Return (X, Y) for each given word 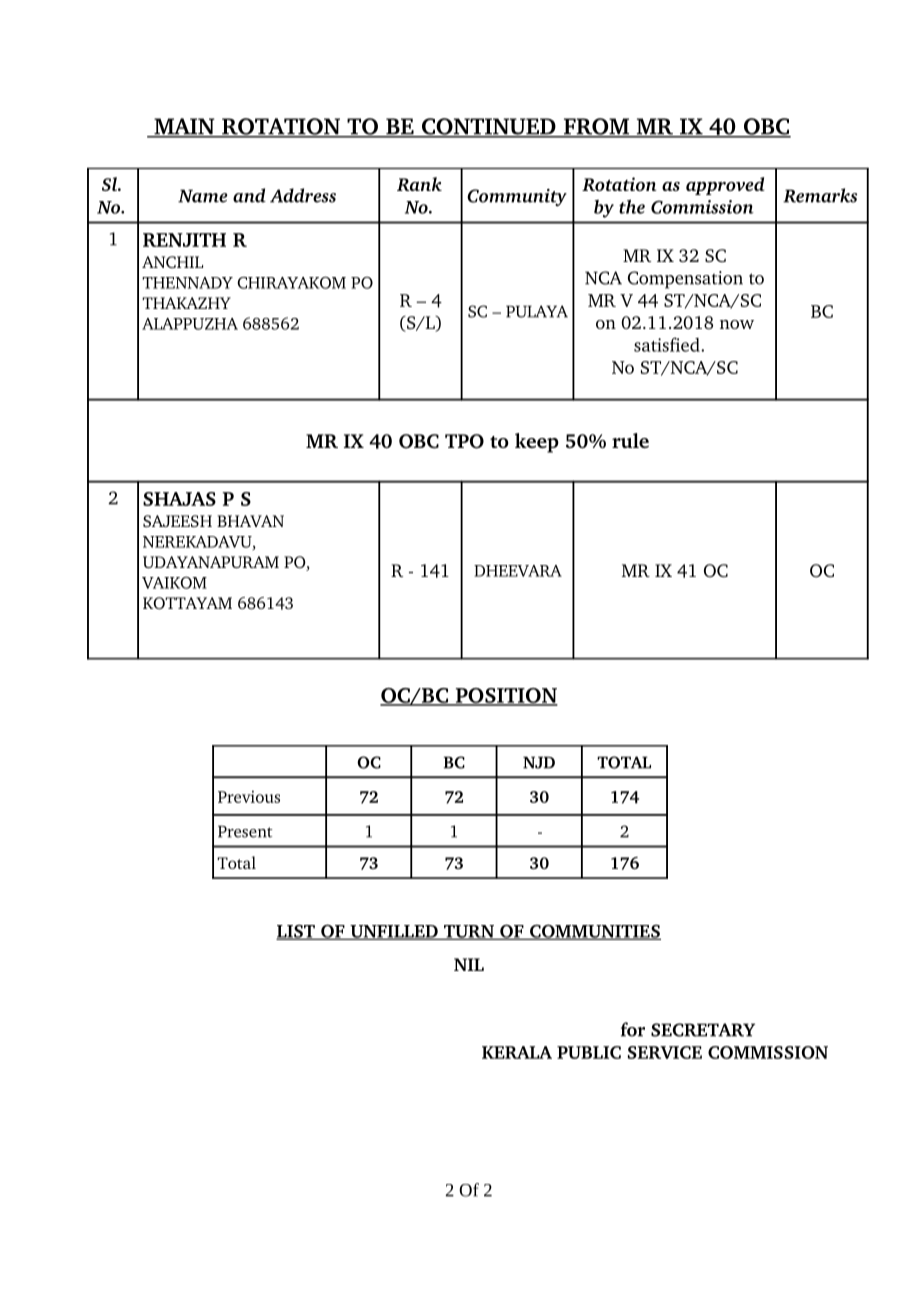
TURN (469, 932)
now (737, 324)
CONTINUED (488, 127)
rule (630, 440)
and (249, 195)
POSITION (505, 697)
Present (245, 831)
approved (725, 186)
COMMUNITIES (594, 932)
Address (303, 195)
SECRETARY (703, 1030)
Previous (249, 796)
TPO (464, 441)
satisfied (668, 344)
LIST (296, 932)
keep (537, 443)
